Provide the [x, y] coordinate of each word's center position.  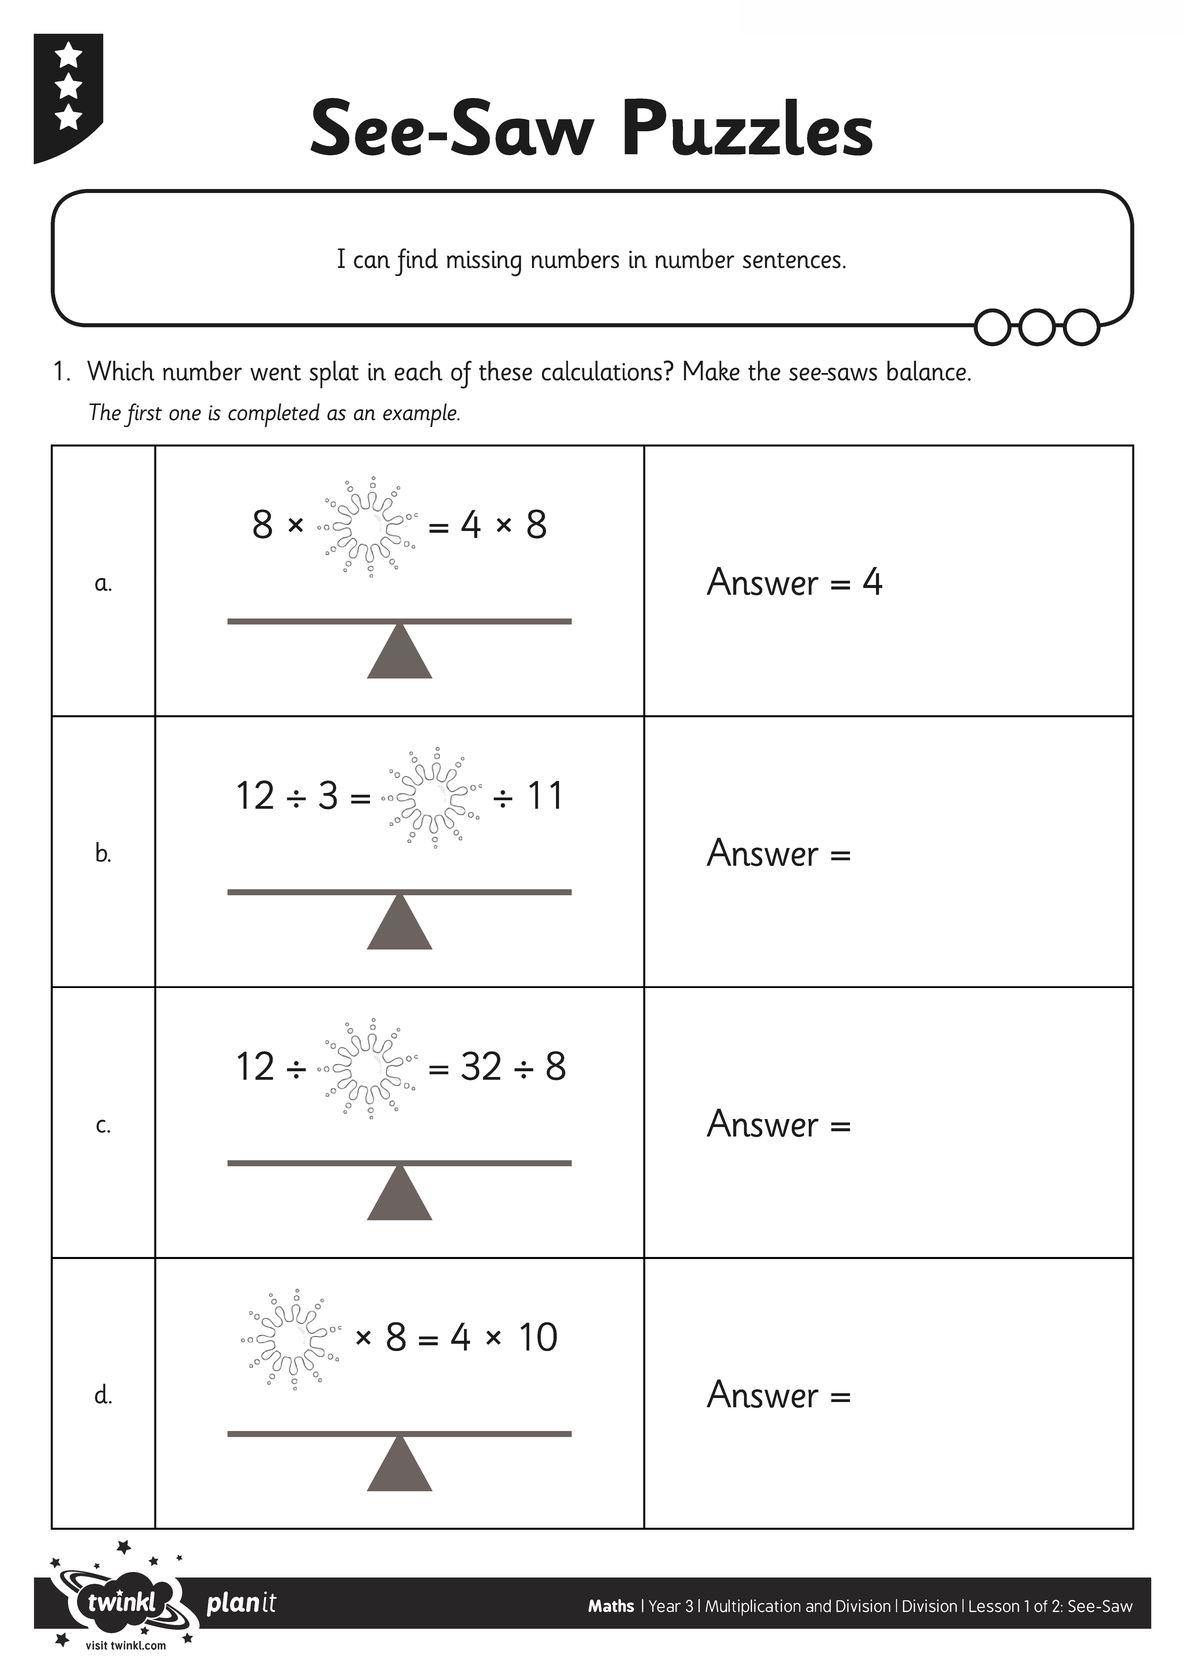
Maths [611, 1605]
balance [926, 370]
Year [665, 1606]
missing [484, 263]
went [275, 373]
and [818, 1605]
